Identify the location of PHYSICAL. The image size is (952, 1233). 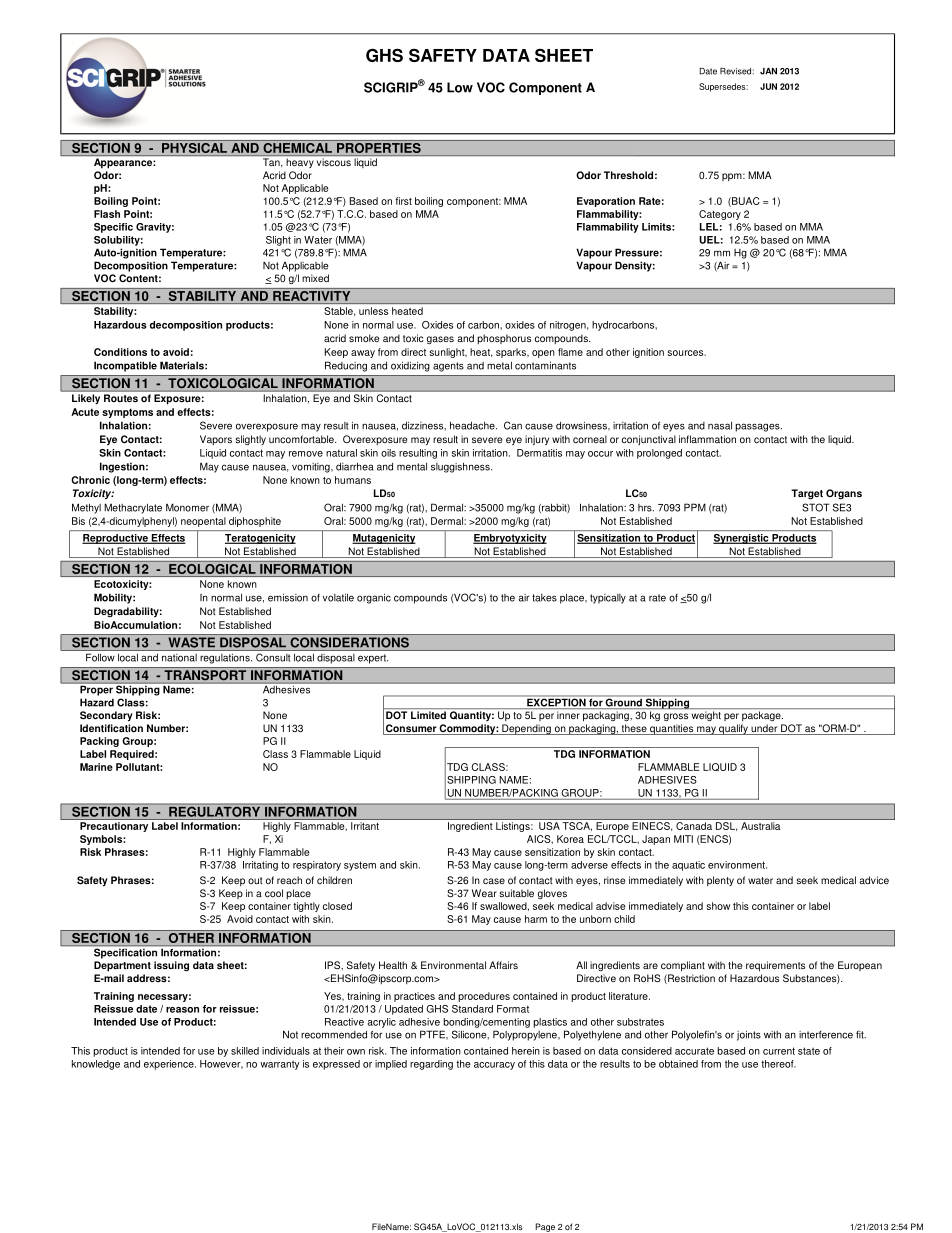
(194, 149).
